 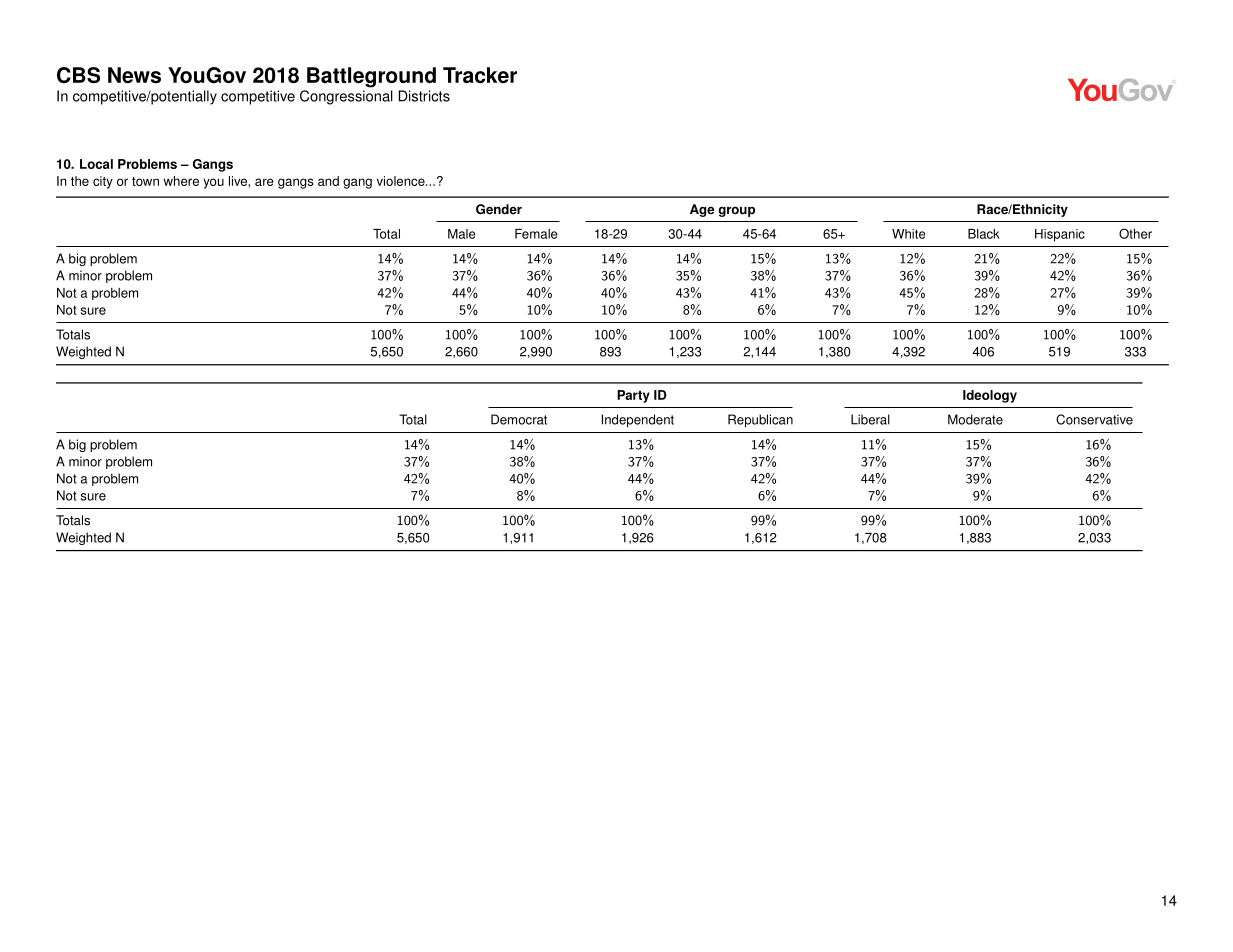 I want to click on Tracker, so click(x=480, y=75).
